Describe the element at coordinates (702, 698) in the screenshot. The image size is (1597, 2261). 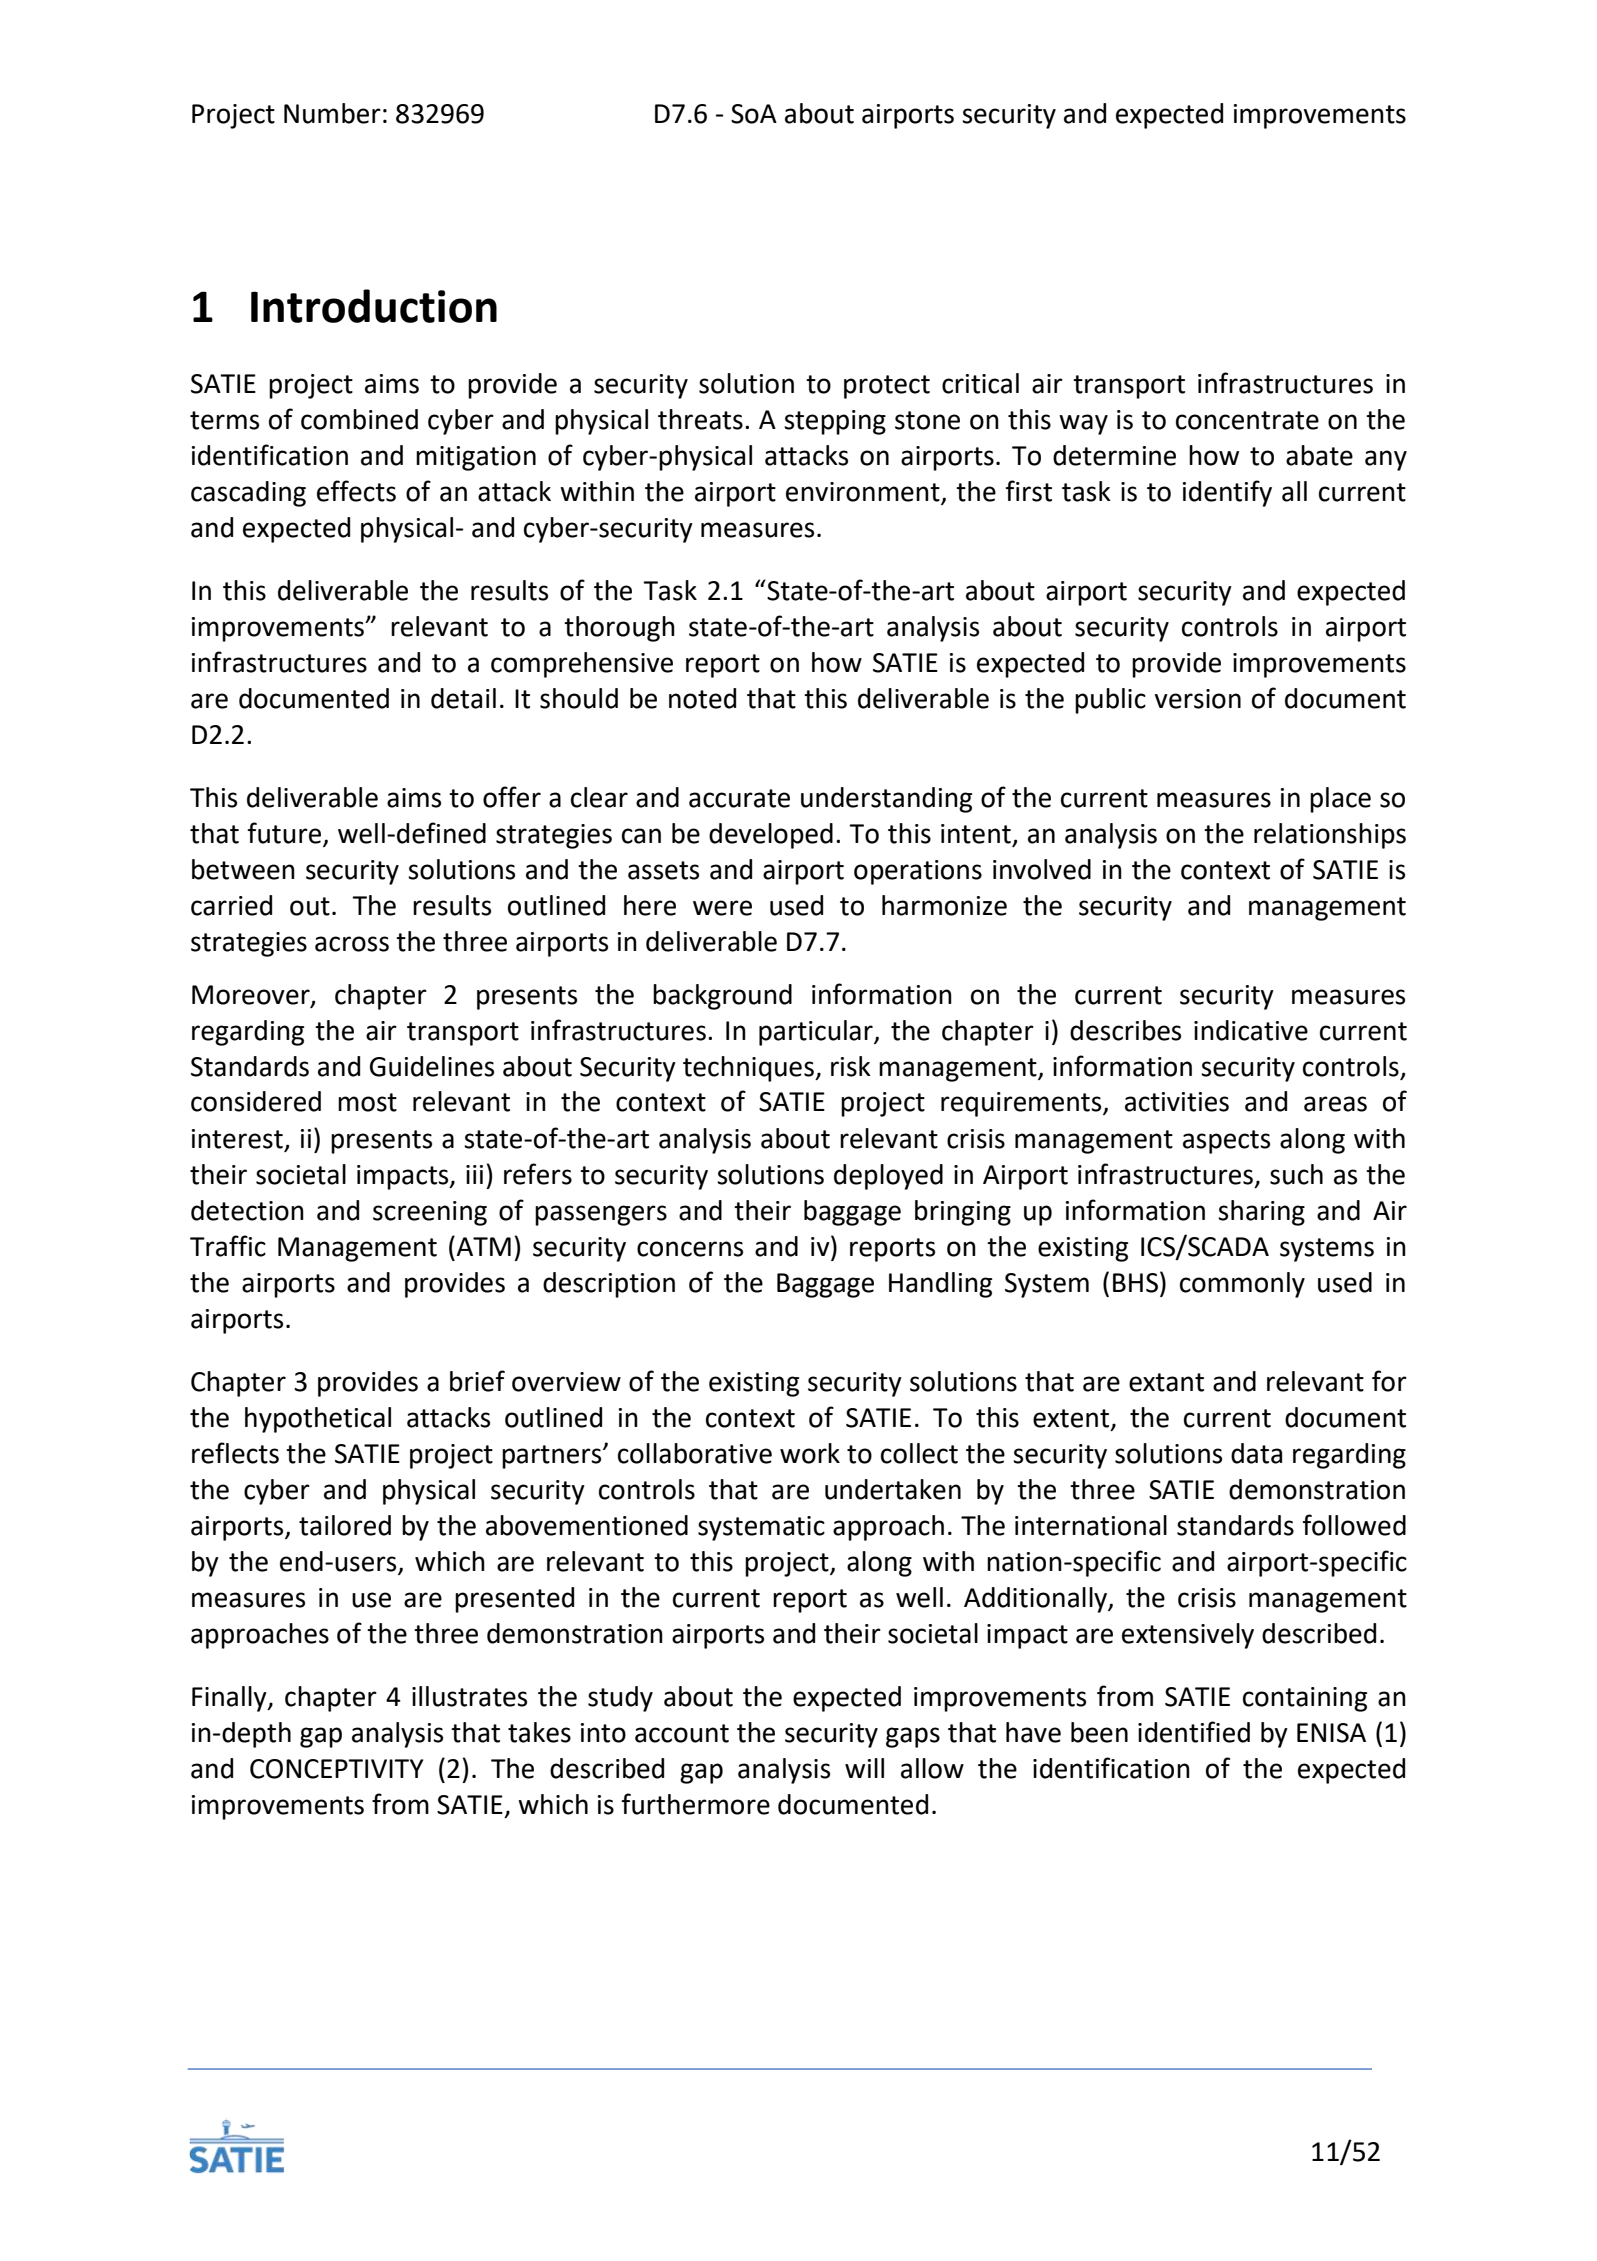
I see `noted` at that location.
